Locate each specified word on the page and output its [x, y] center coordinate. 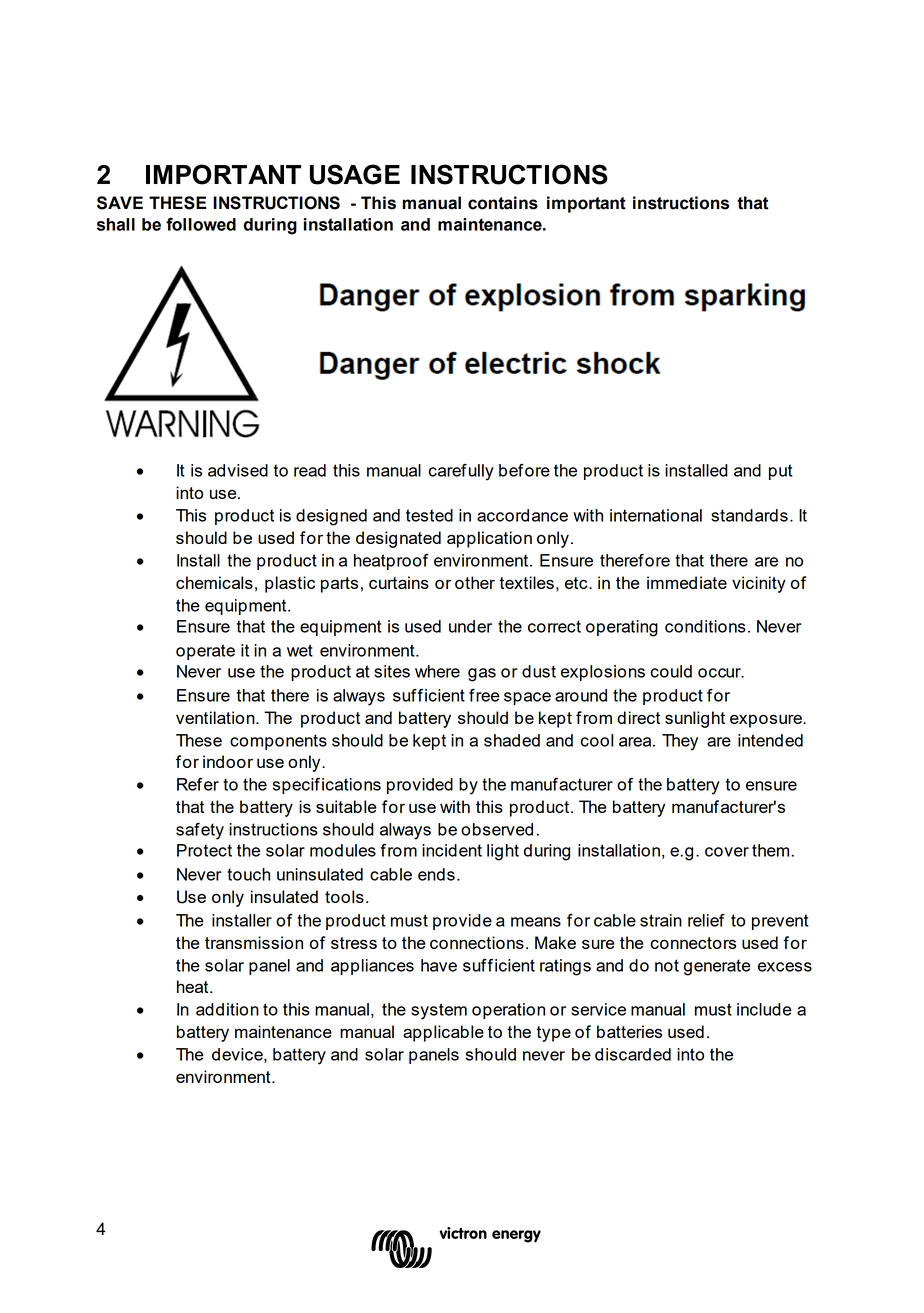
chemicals [214, 582]
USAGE [355, 174]
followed [201, 224]
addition [227, 1009]
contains [503, 203]
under [470, 626]
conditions [705, 626]
